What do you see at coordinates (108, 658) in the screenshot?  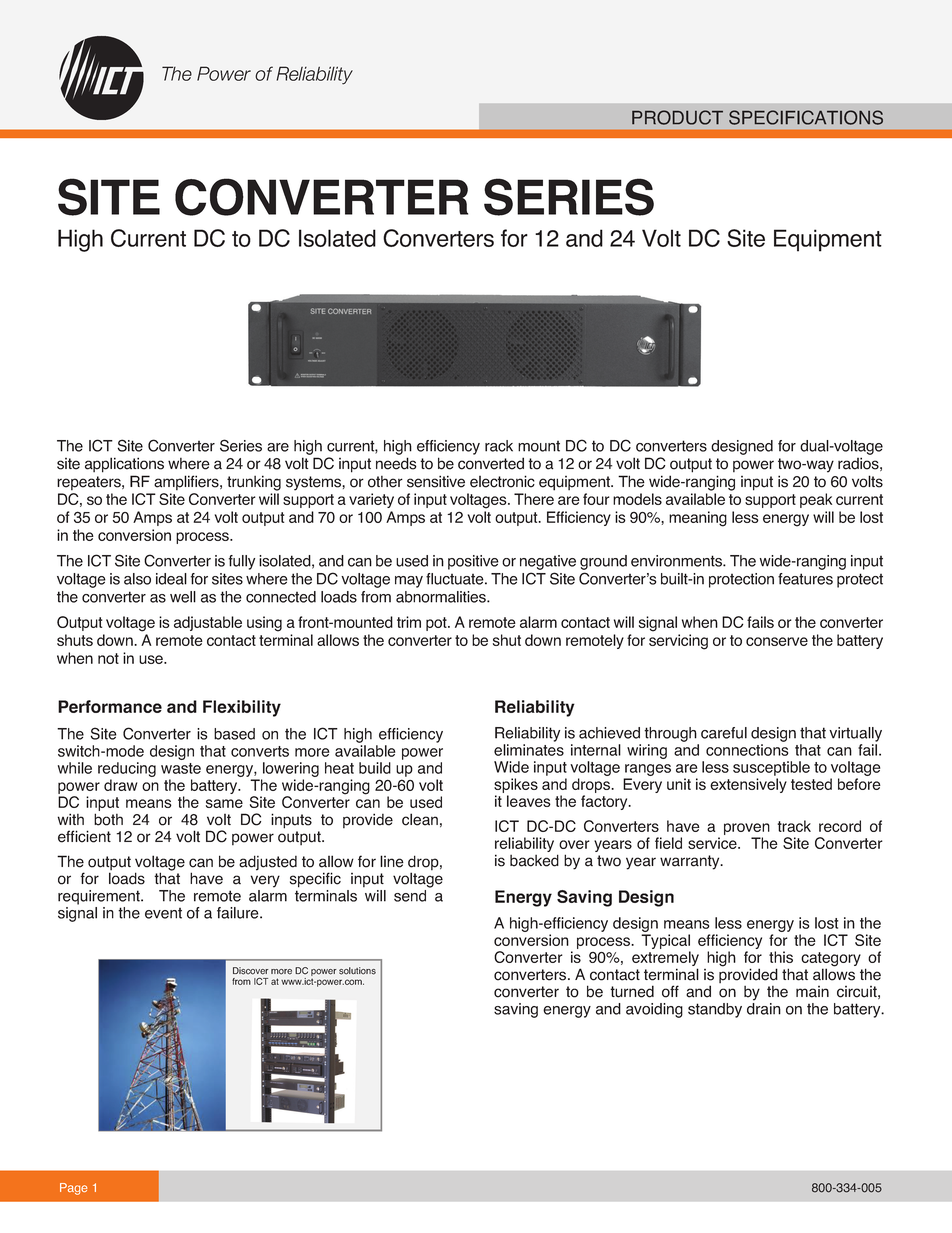 I see `not` at bounding box center [108, 658].
